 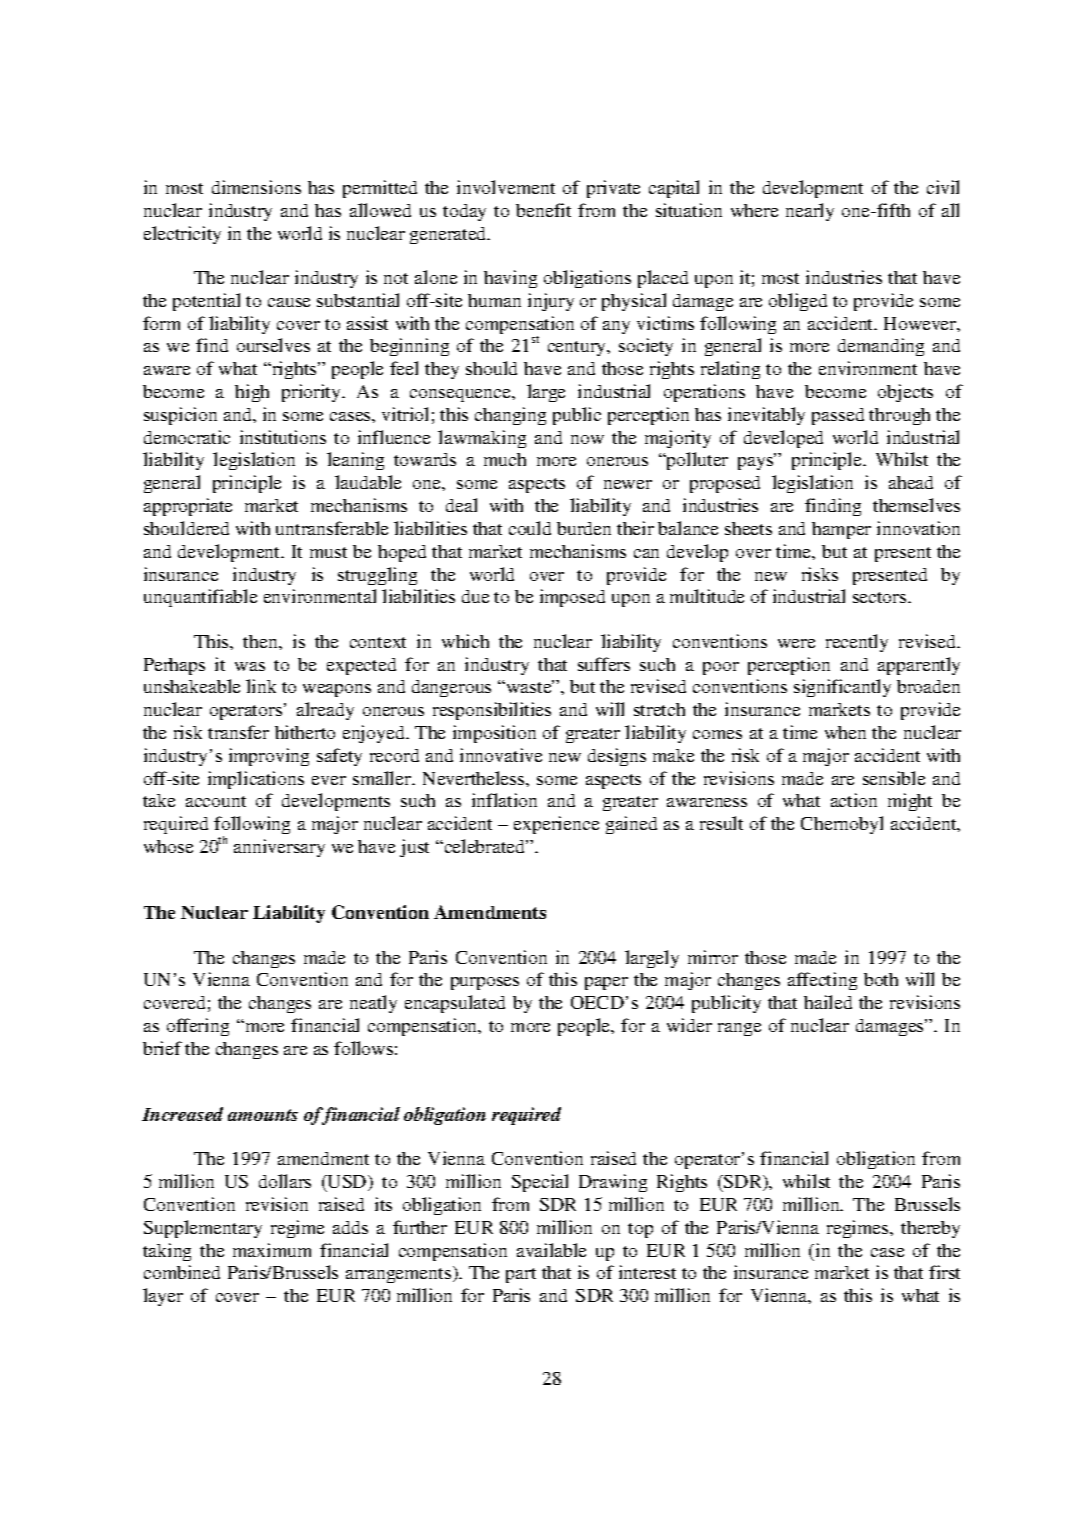 What do you see at coordinates (810, 212) in the screenshot?
I see `nearly` at bounding box center [810, 212].
